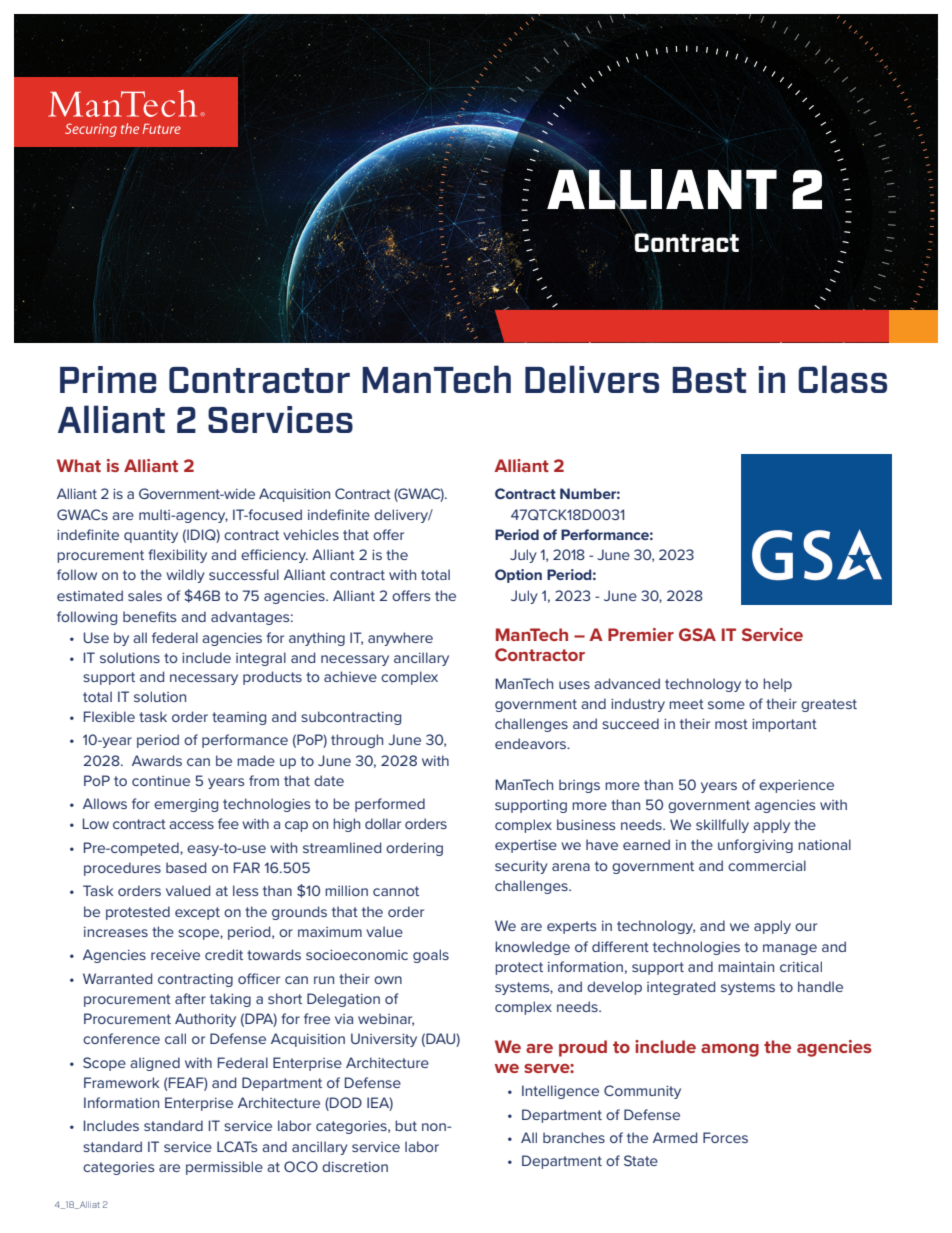 This screenshot has width=952, height=1233. I want to click on permissible, so click(224, 1168).
